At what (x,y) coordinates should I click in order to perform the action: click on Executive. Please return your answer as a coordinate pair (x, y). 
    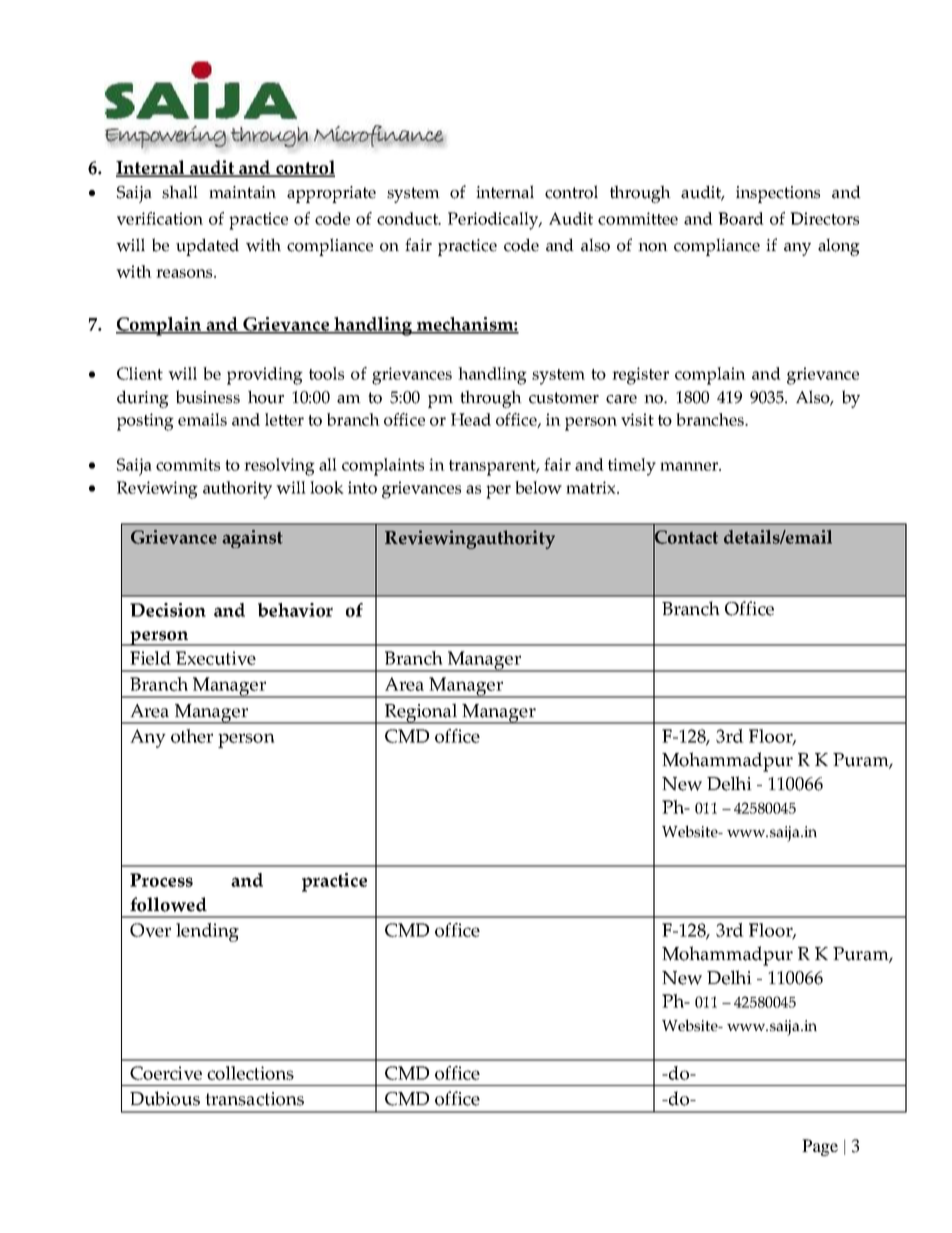
    Looking at the image, I should click on (216, 658).
